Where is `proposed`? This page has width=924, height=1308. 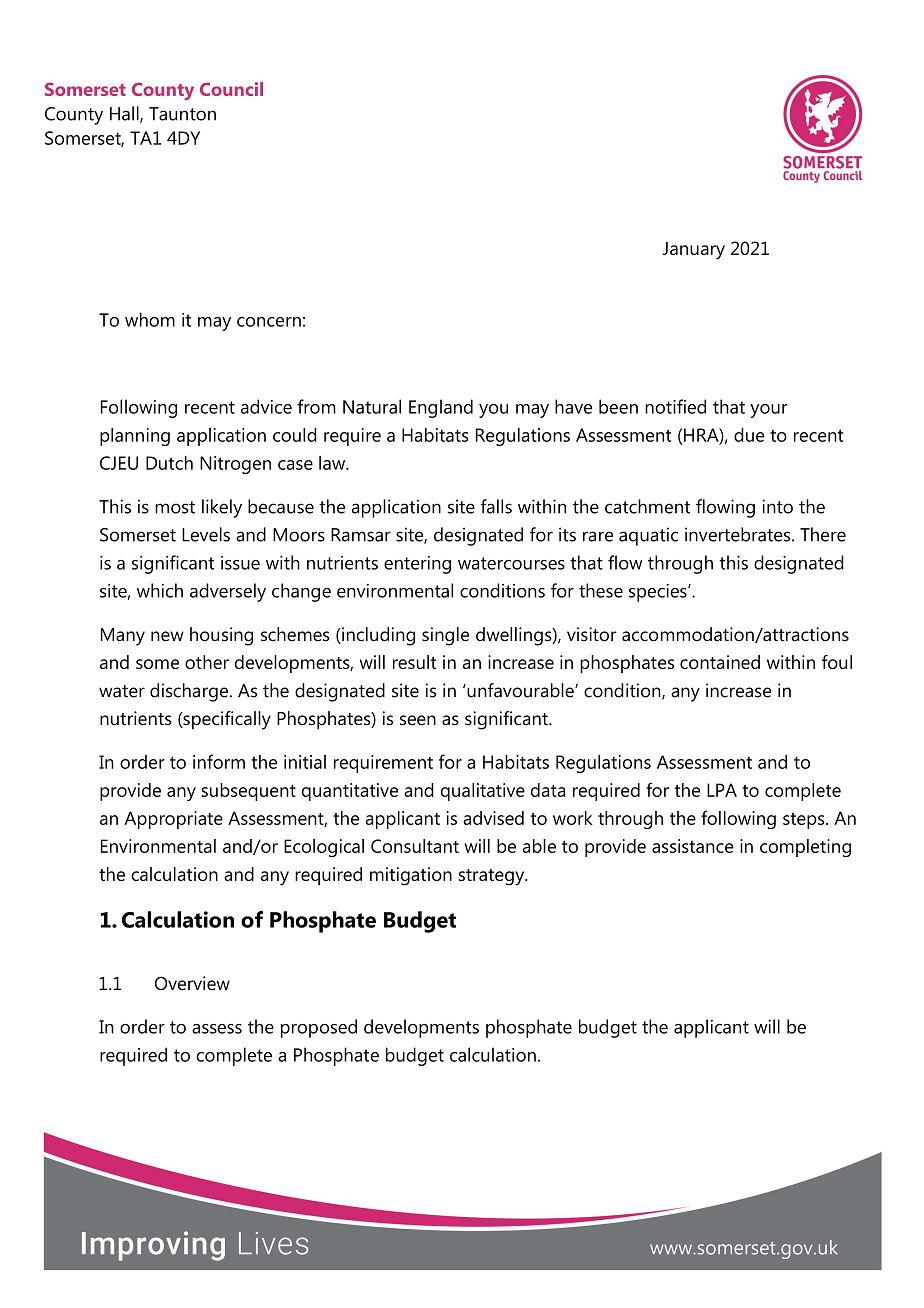
proposed is located at coordinates (319, 1028).
